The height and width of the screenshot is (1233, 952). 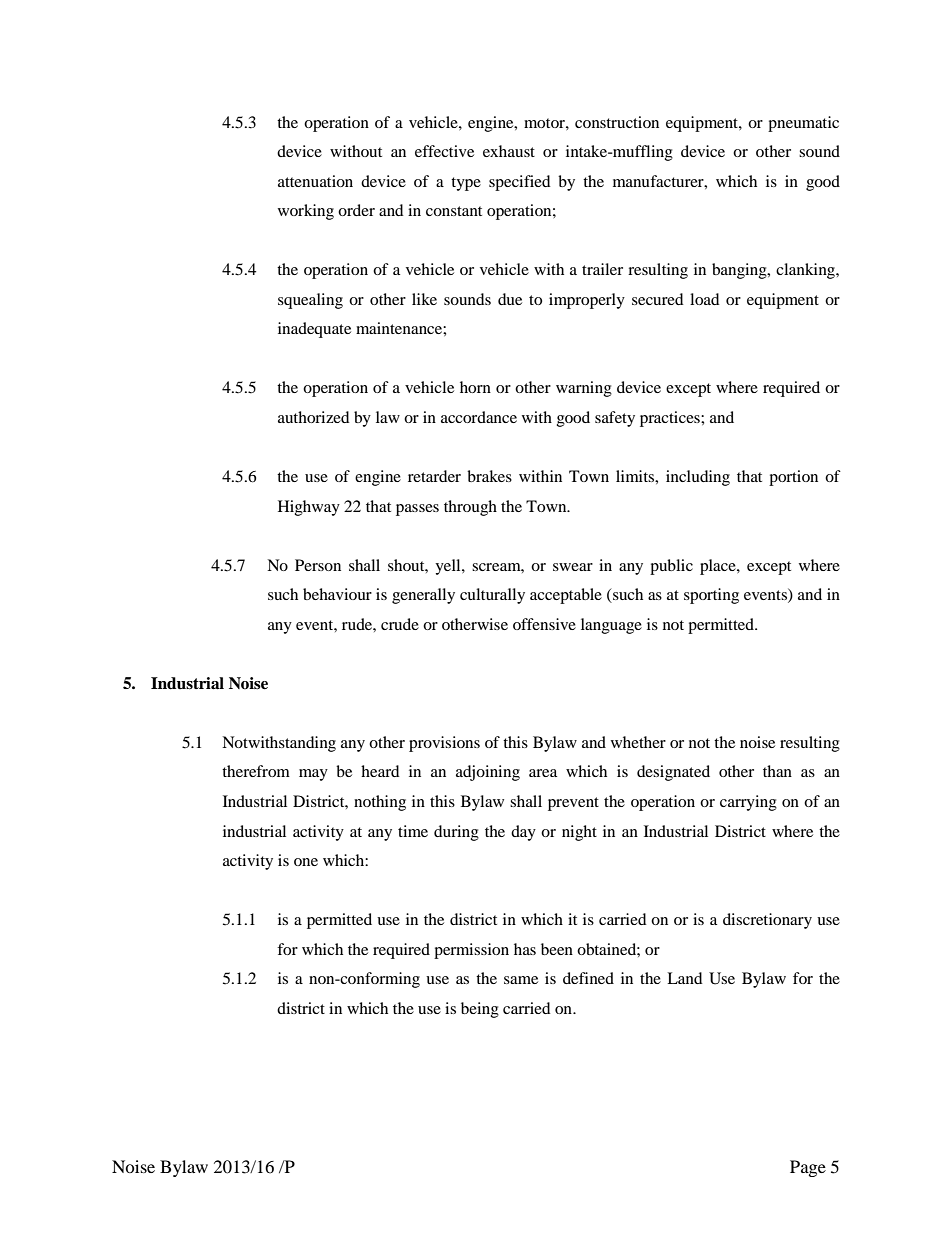 What do you see at coordinates (509, 151) in the screenshot?
I see `exhaust` at bounding box center [509, 151].
